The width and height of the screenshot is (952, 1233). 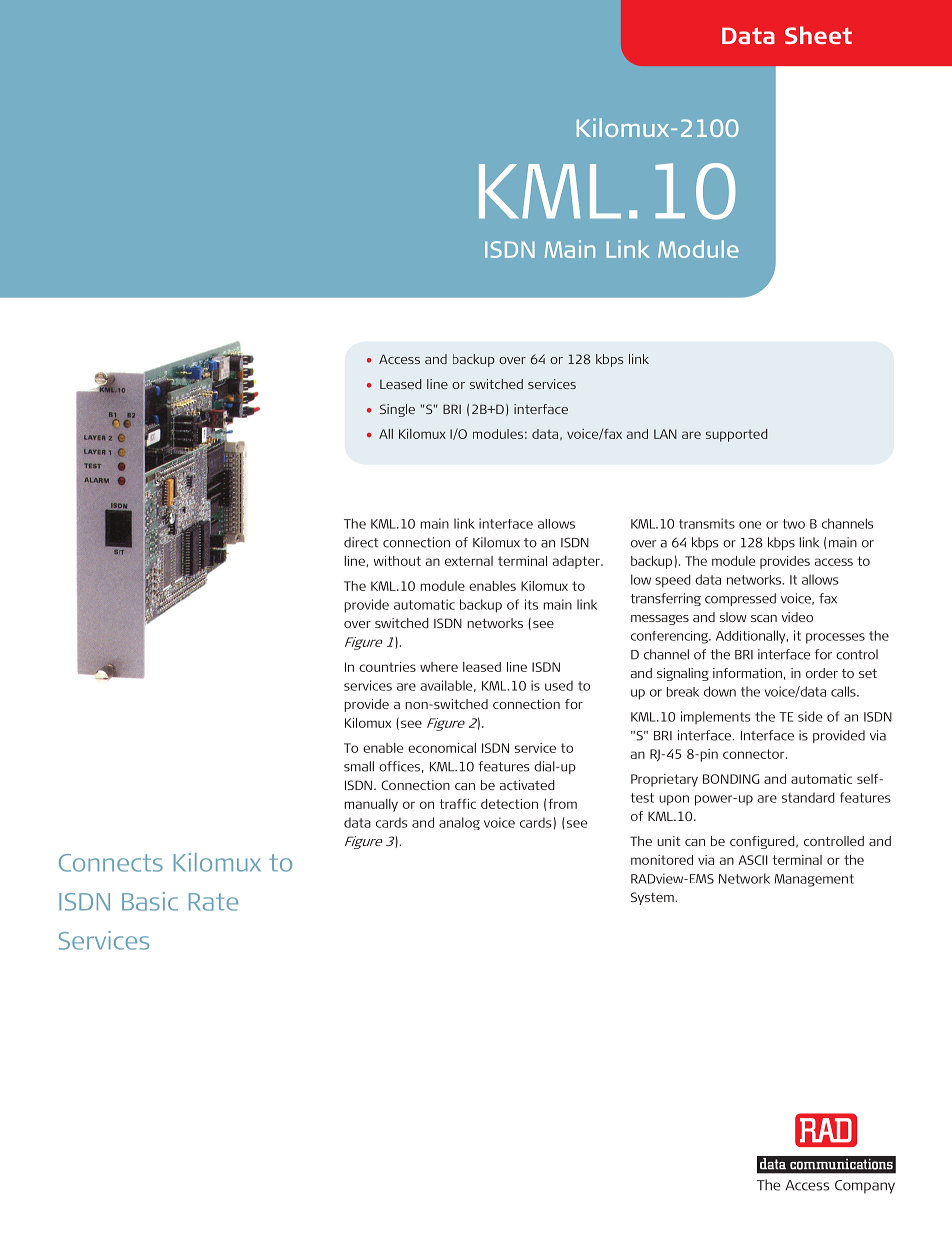 I want to click on analog, so click(x=459, y=823).
